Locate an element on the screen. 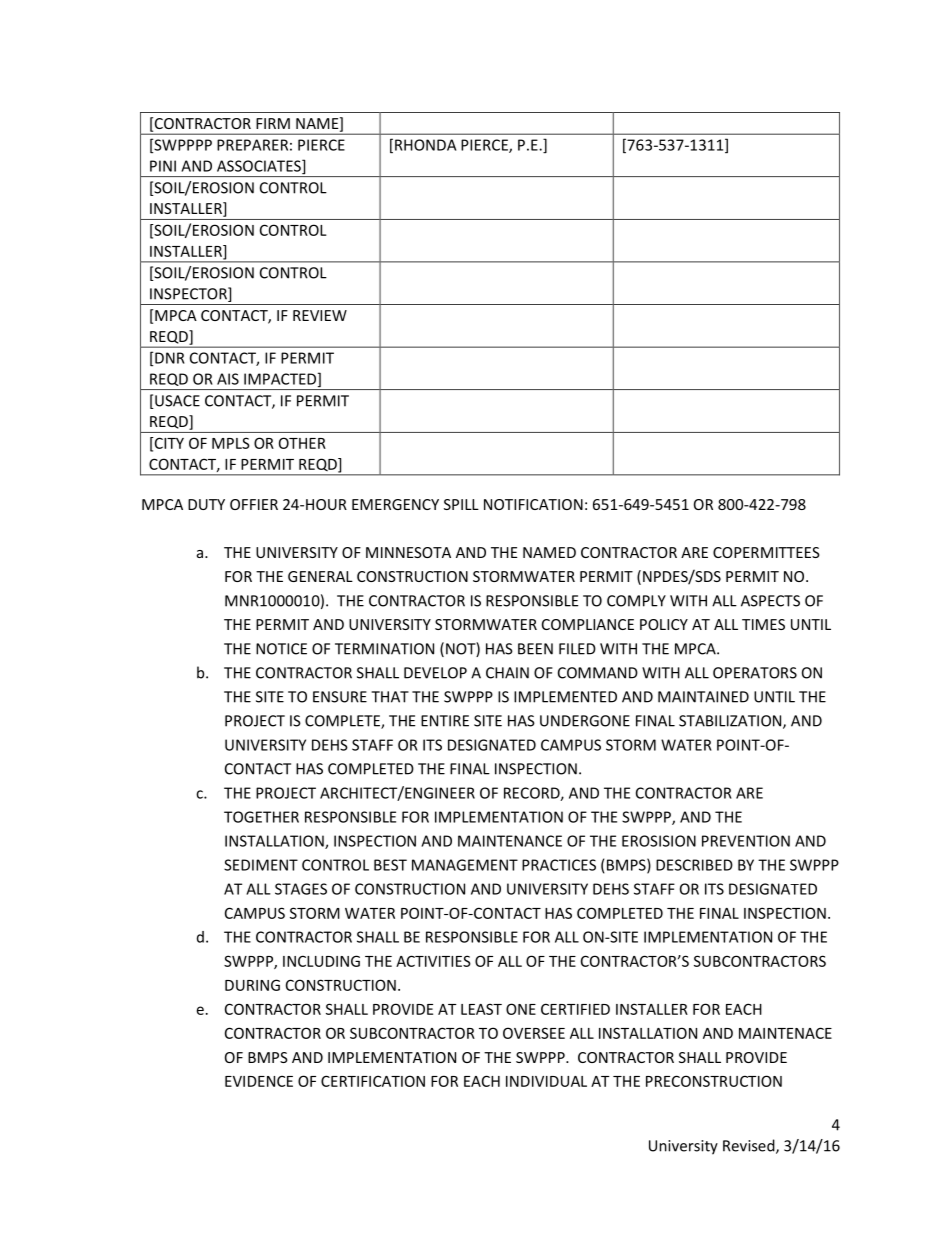 The image size is (952, 1233). REVIEW is located at coordinates (320, 315).
